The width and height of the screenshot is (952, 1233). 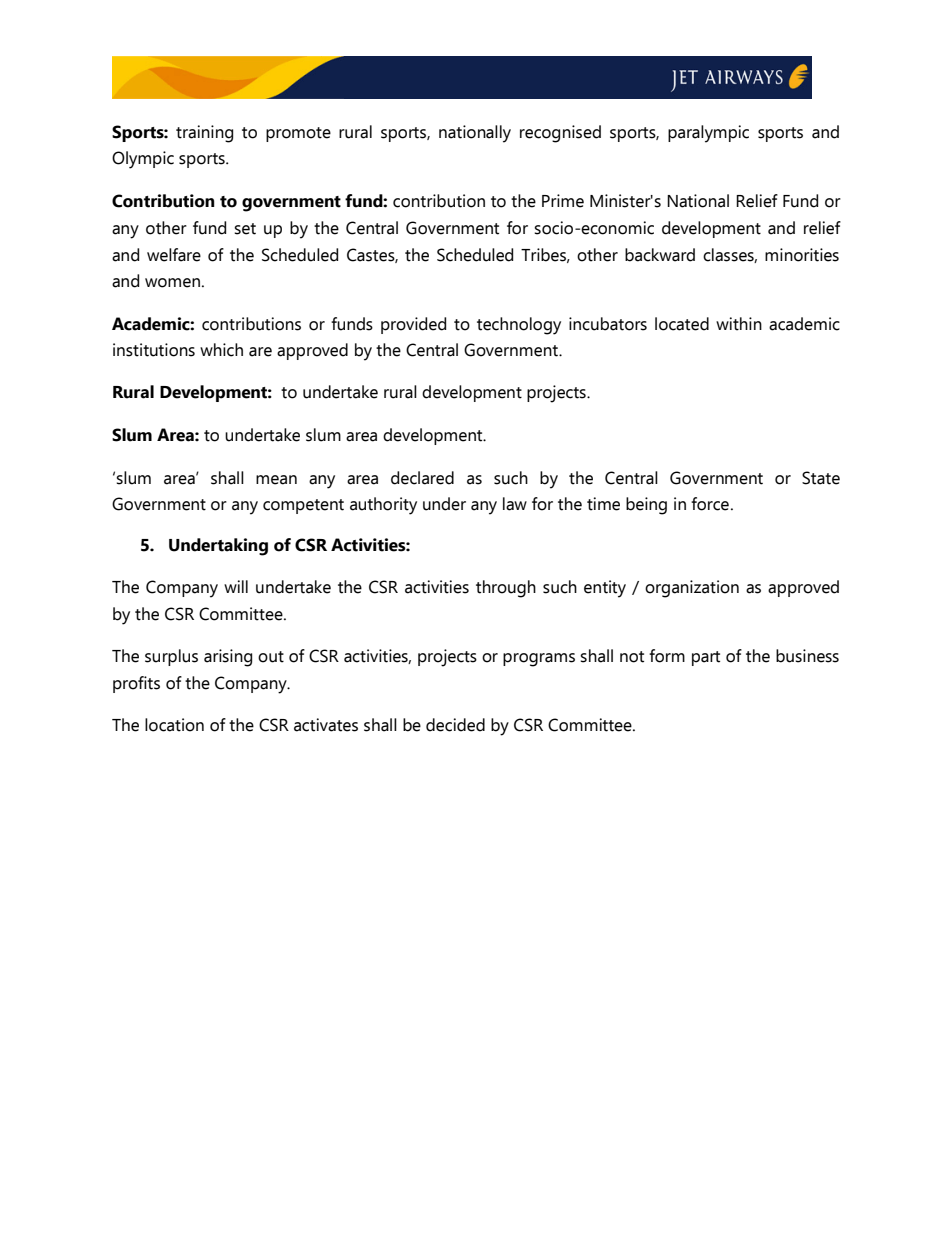 What do you see at coordinates (221, 350) in the screenshot?
I see `which` at bounding box center [221, 350].
